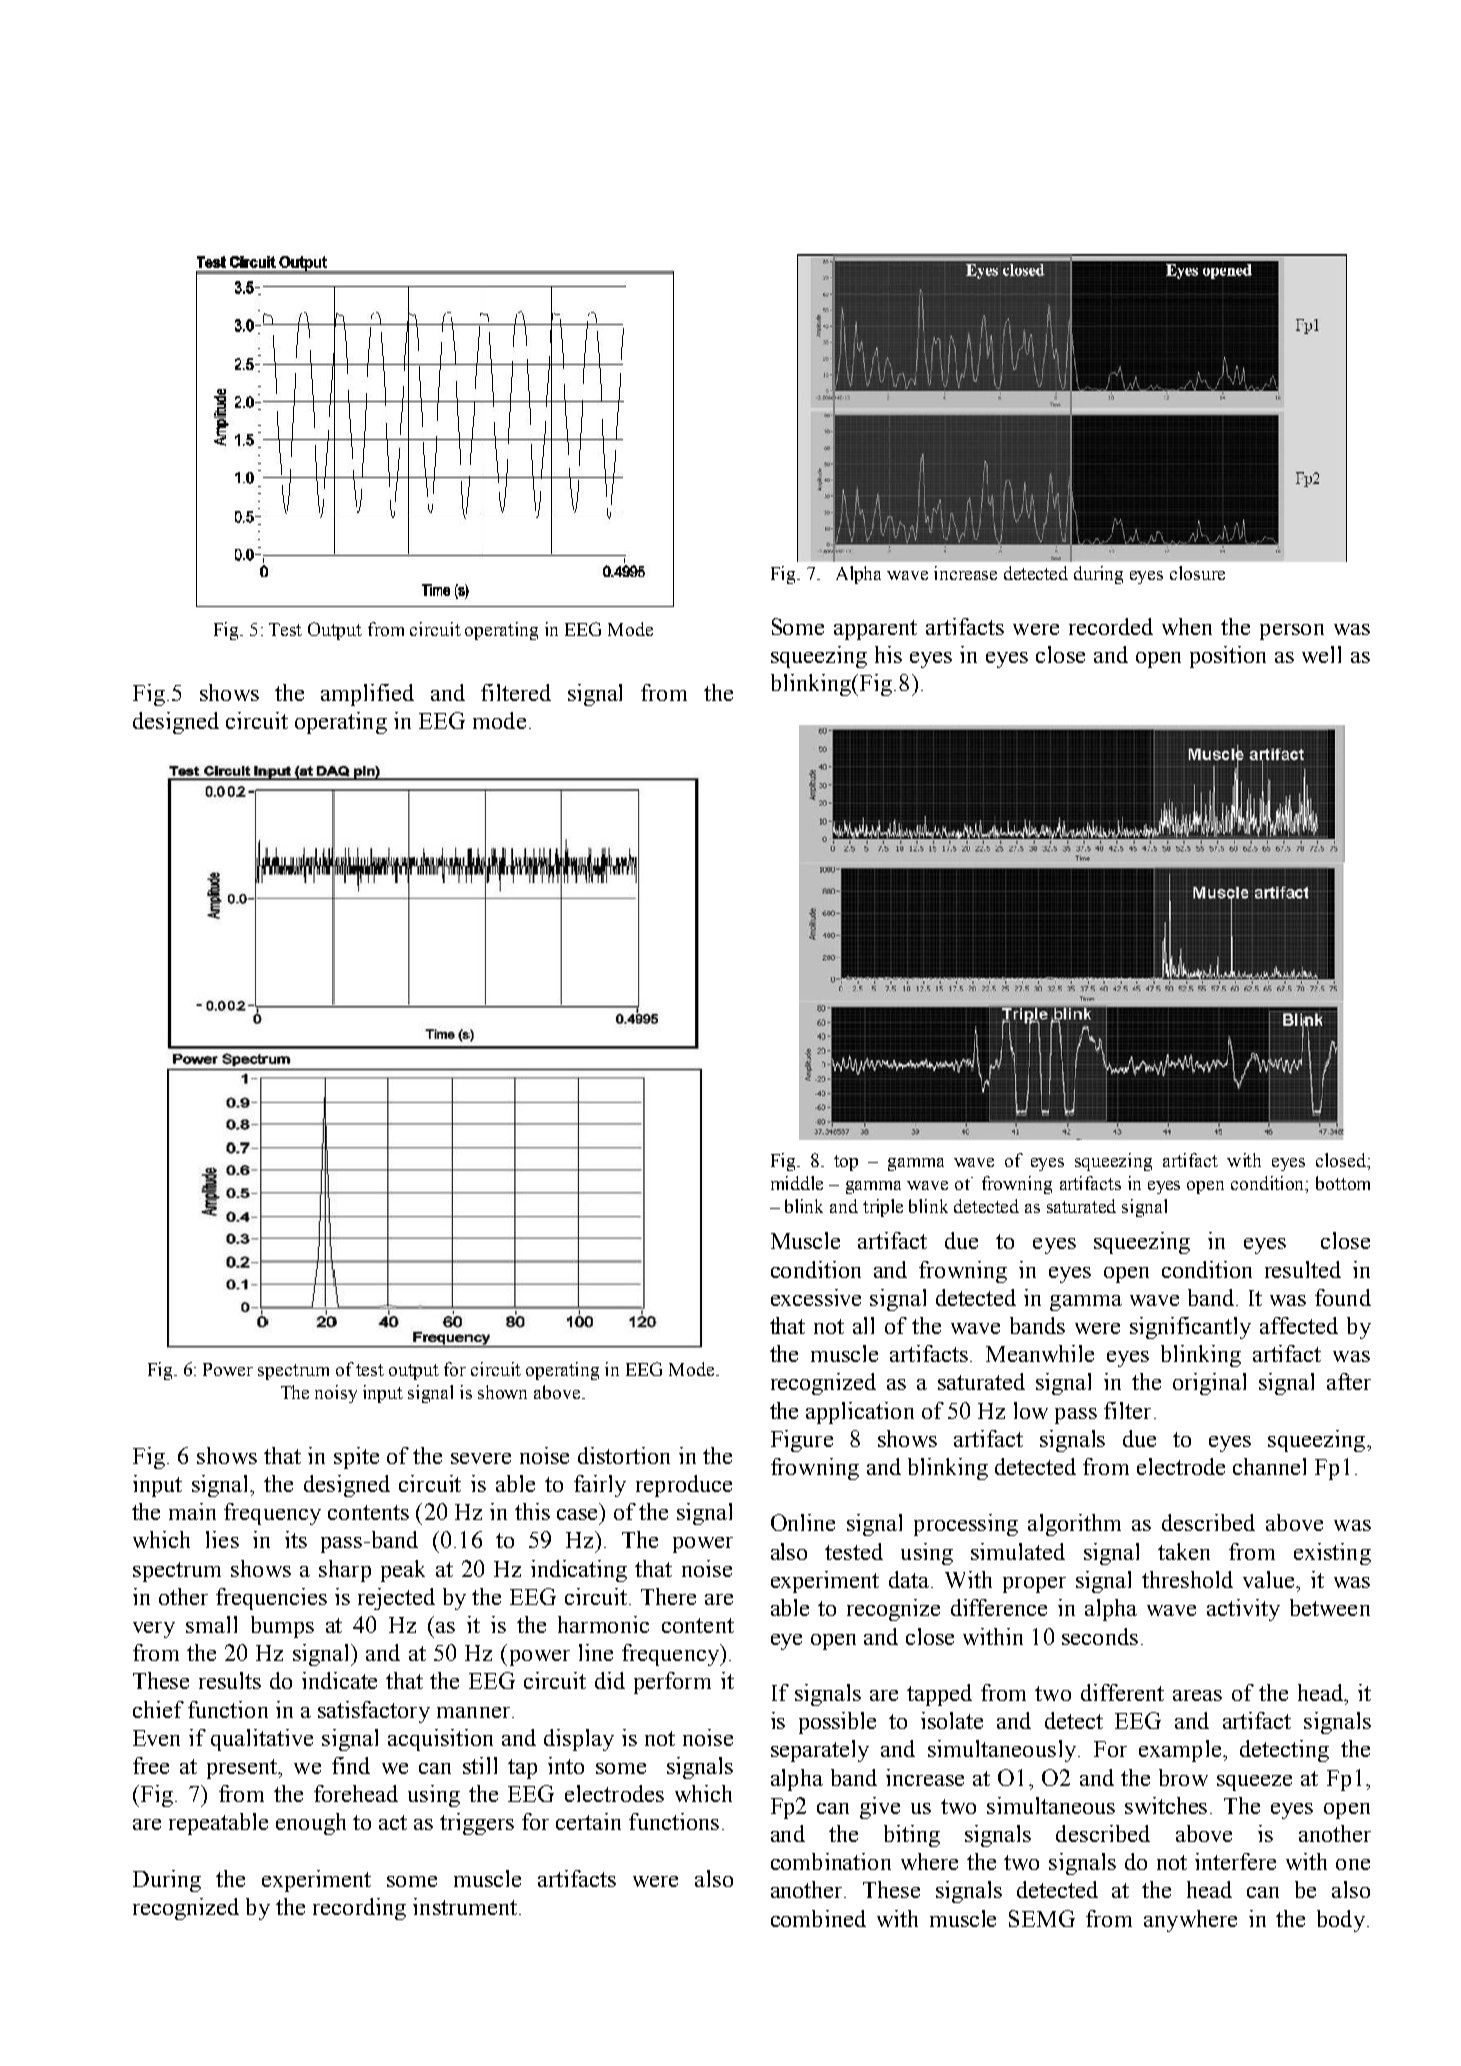 This document has height=2066, width=1461. What do you see at coordinates (336, 1394) in the document?
I see `noisy` at bounding box center [336, 1394].
